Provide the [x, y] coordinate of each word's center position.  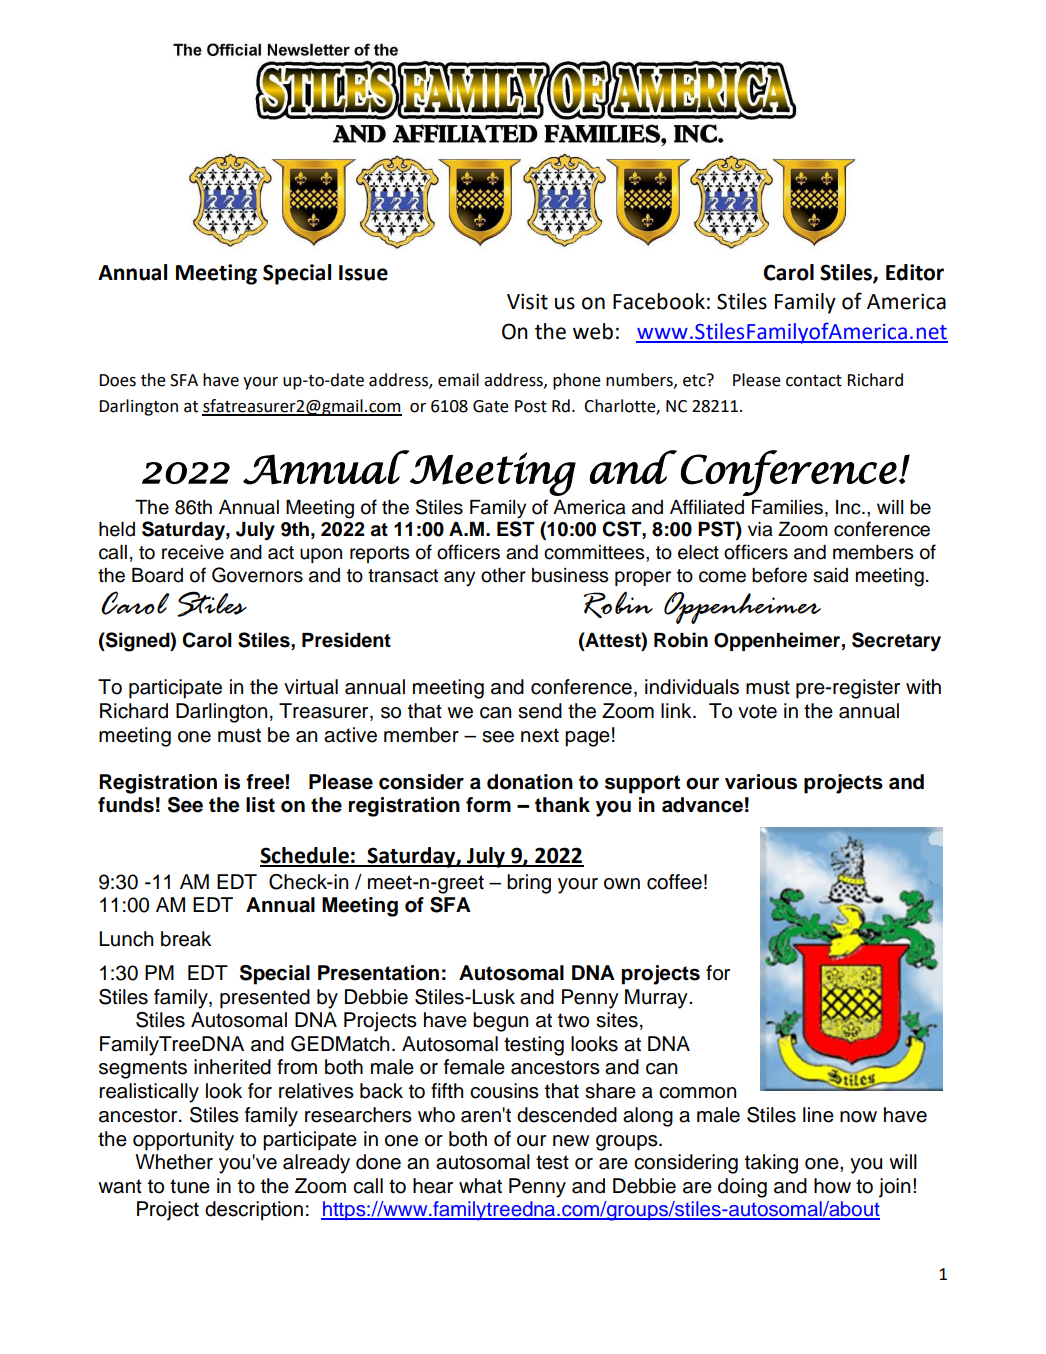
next [540, 735]
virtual [311, 687]
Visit [527, 301]
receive [193, 552]
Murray [657, 999]
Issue [363, 273]
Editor [915, 272]
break [186, 939]
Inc [849, 507]
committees [595, 552]
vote [757, 711]
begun [500, 1022]
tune [190, 1186]
